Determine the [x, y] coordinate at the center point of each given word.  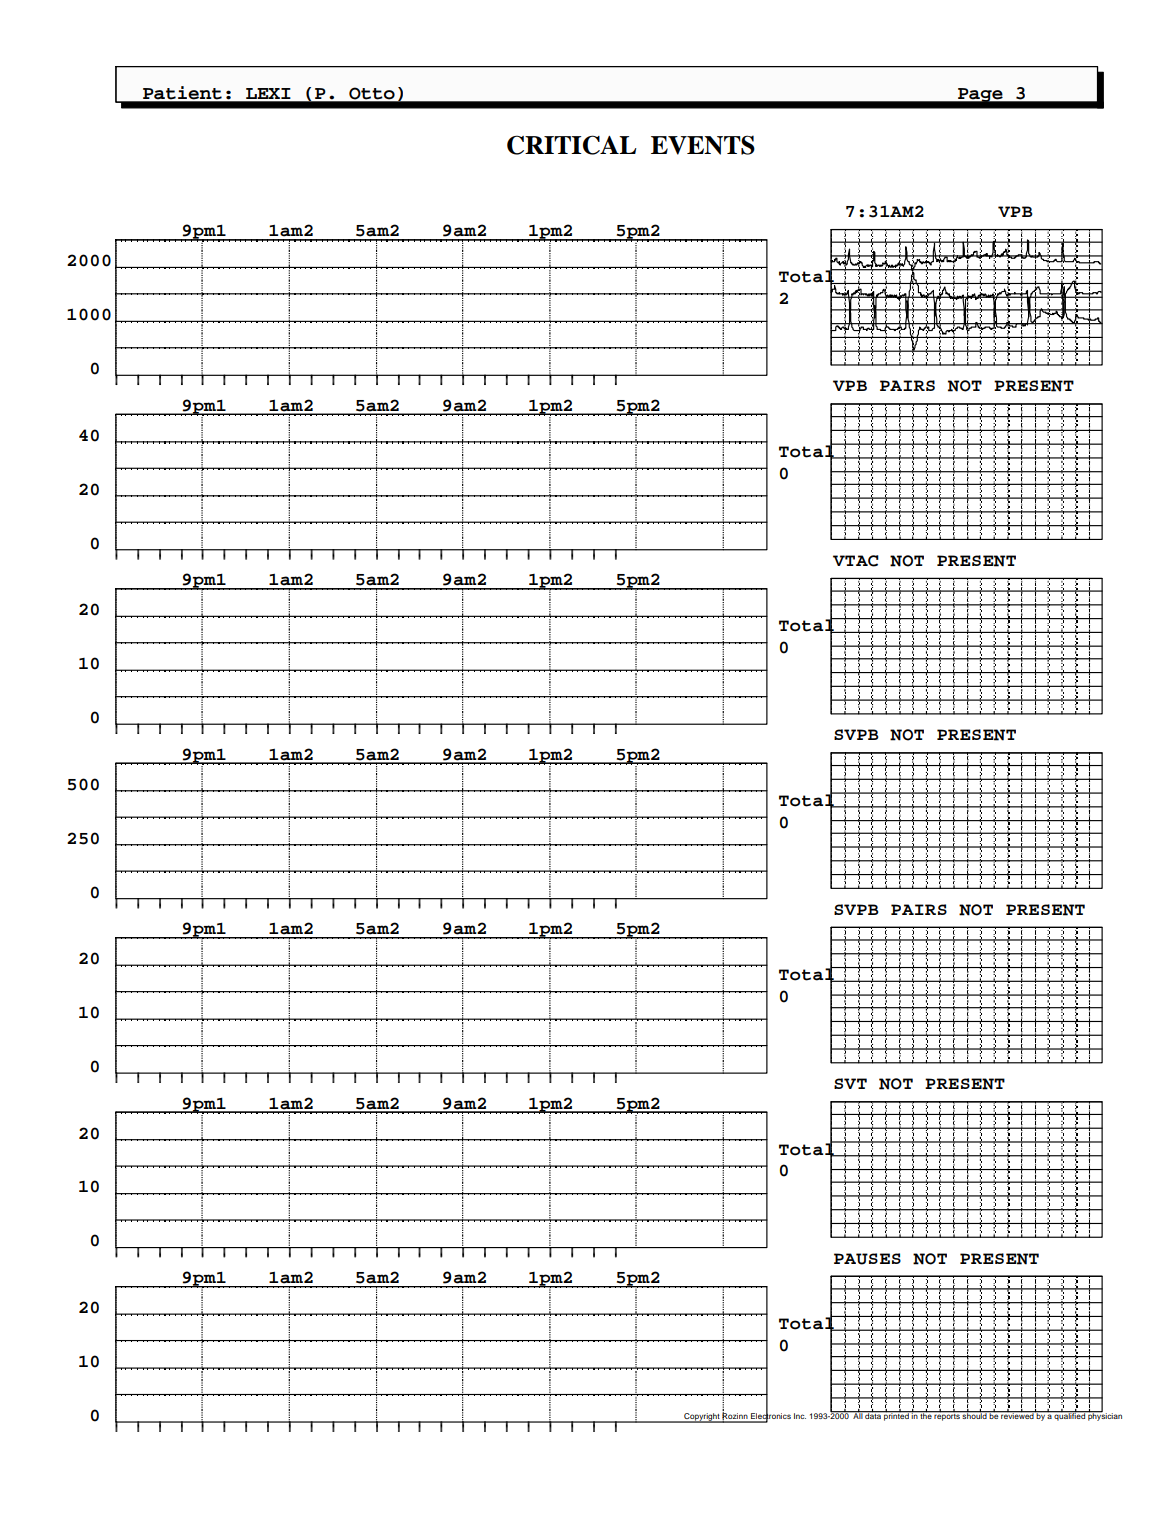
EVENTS [703, 145]
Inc [800, 1416]
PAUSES [867, 1259]
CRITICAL [572, 145]
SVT [850, 1083]
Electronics [771, 1415]
